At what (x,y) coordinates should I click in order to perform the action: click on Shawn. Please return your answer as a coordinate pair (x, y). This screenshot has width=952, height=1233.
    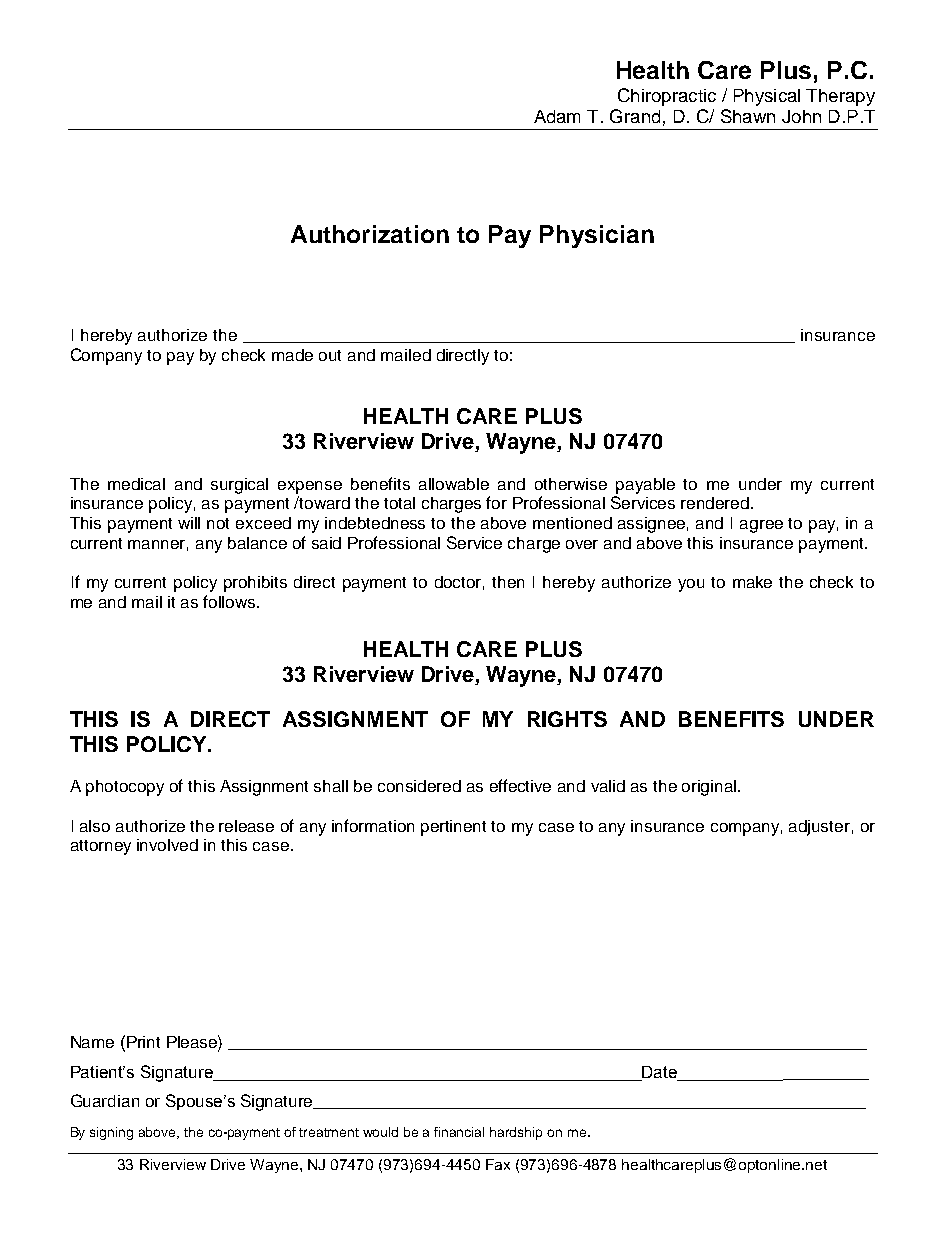
    Looking at the image, I should click on (748, 116).
